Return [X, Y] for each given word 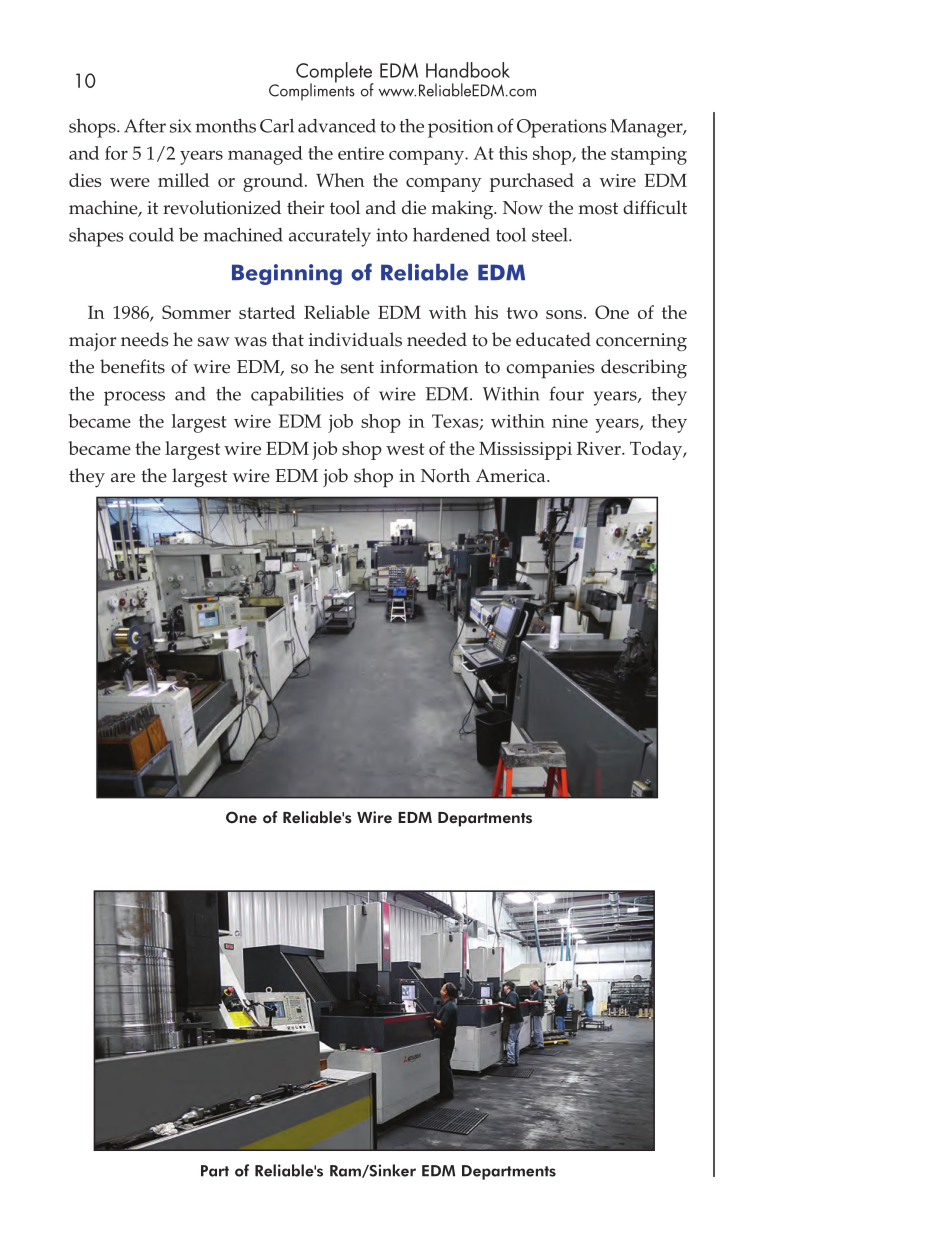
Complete [335, 73]
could [151, 235]
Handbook [468, 70]
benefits [132, 366]
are [123, 478]
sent [357, 367]
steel [551, 235]
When [340, 180]
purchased [532, 182]
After [145, 125]
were [130, 182]
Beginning [287, 274]
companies [550, 369]
